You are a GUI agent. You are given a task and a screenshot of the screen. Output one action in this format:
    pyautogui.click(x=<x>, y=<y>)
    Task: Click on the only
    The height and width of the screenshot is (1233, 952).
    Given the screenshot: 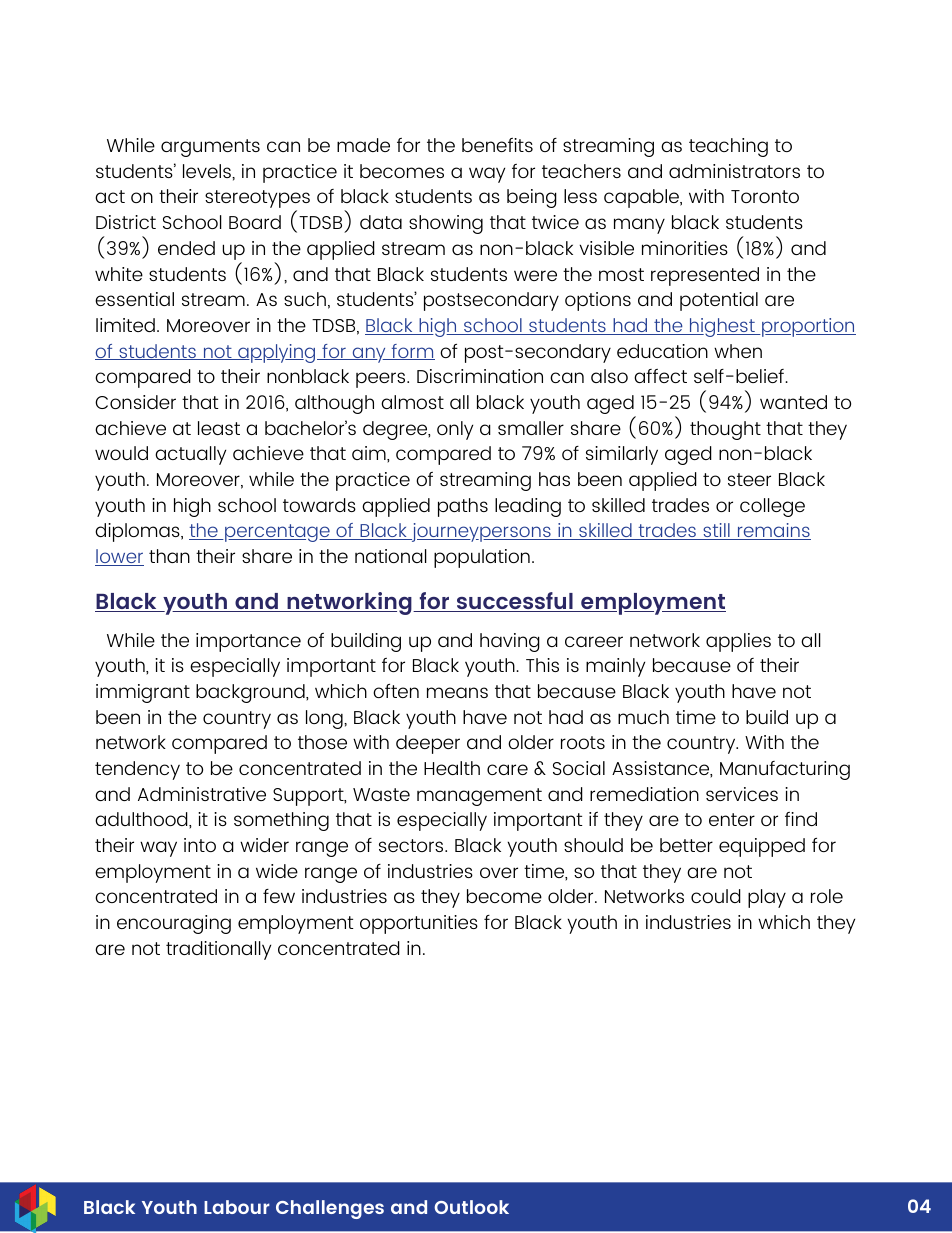 What is the action you would take?
    pyautogui.click(x=455, y=430)
